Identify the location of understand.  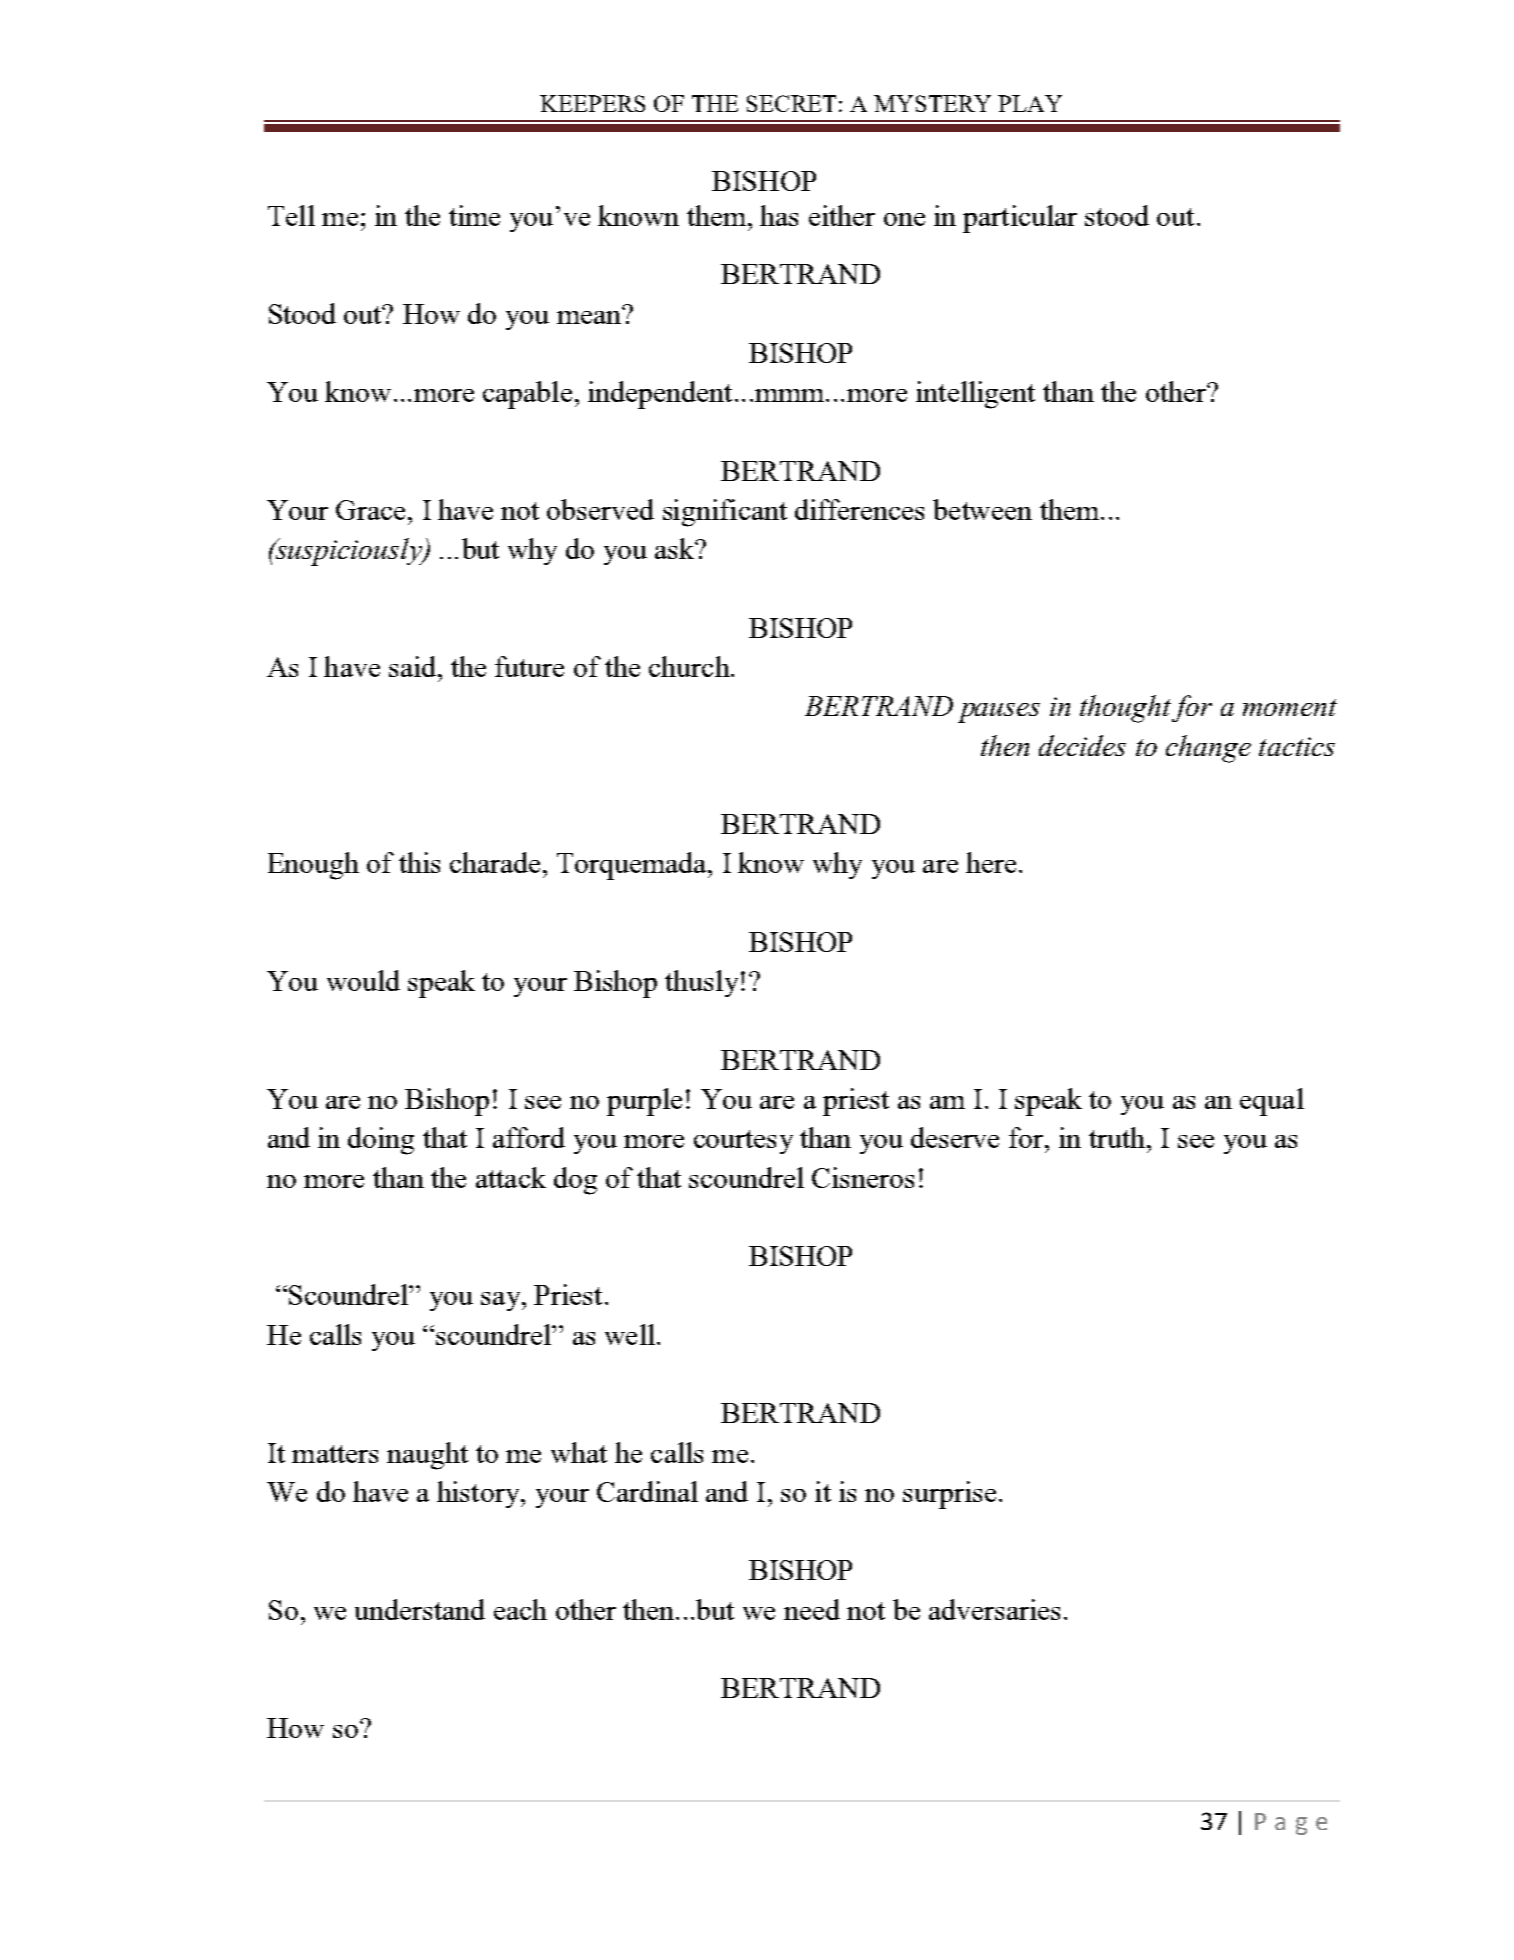
(420, 1609).
